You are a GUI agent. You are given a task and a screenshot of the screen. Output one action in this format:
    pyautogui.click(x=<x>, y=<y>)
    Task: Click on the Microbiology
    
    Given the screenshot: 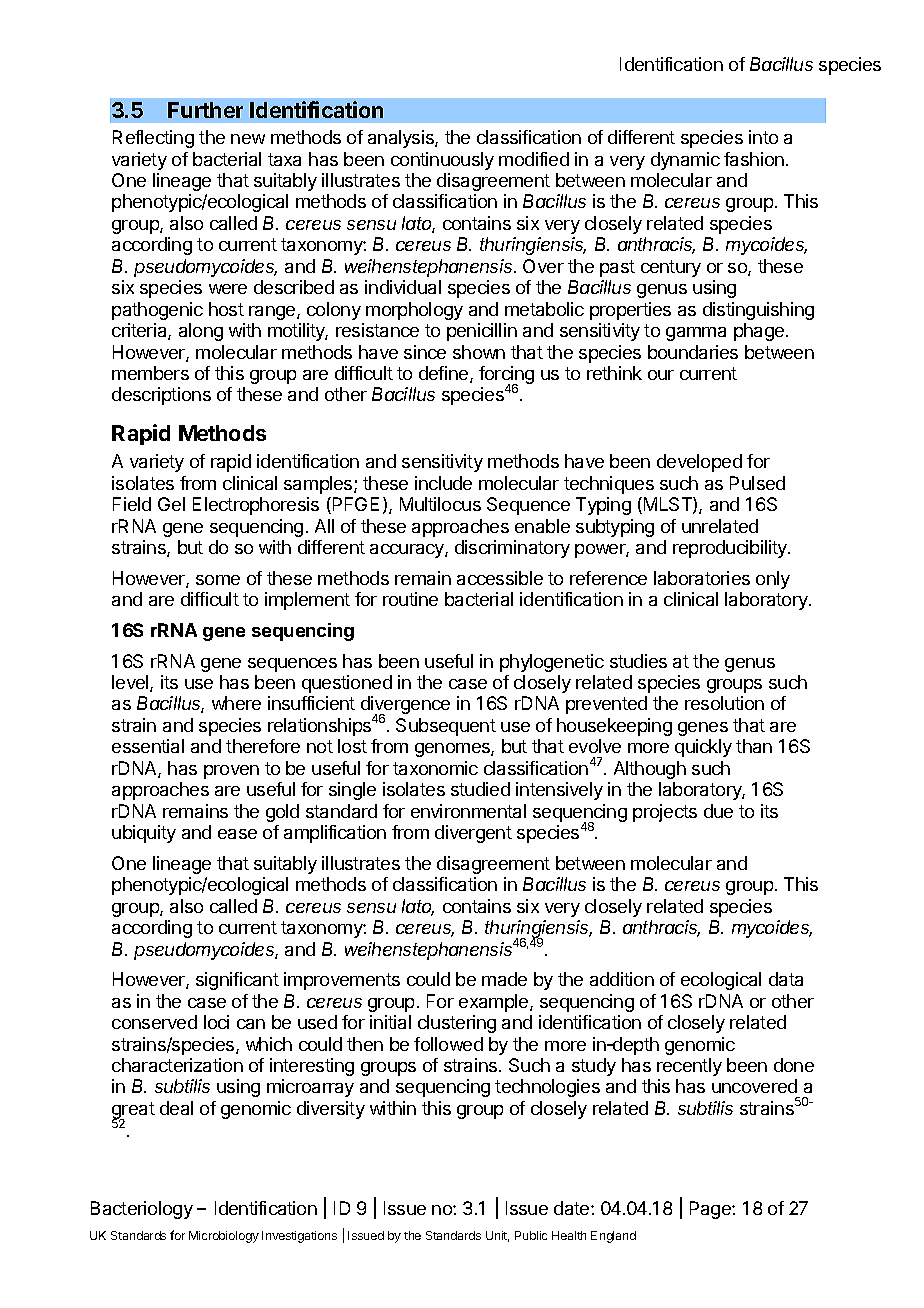 What is the action you would take?
    pyautogui.click(x=224, y=1237)
